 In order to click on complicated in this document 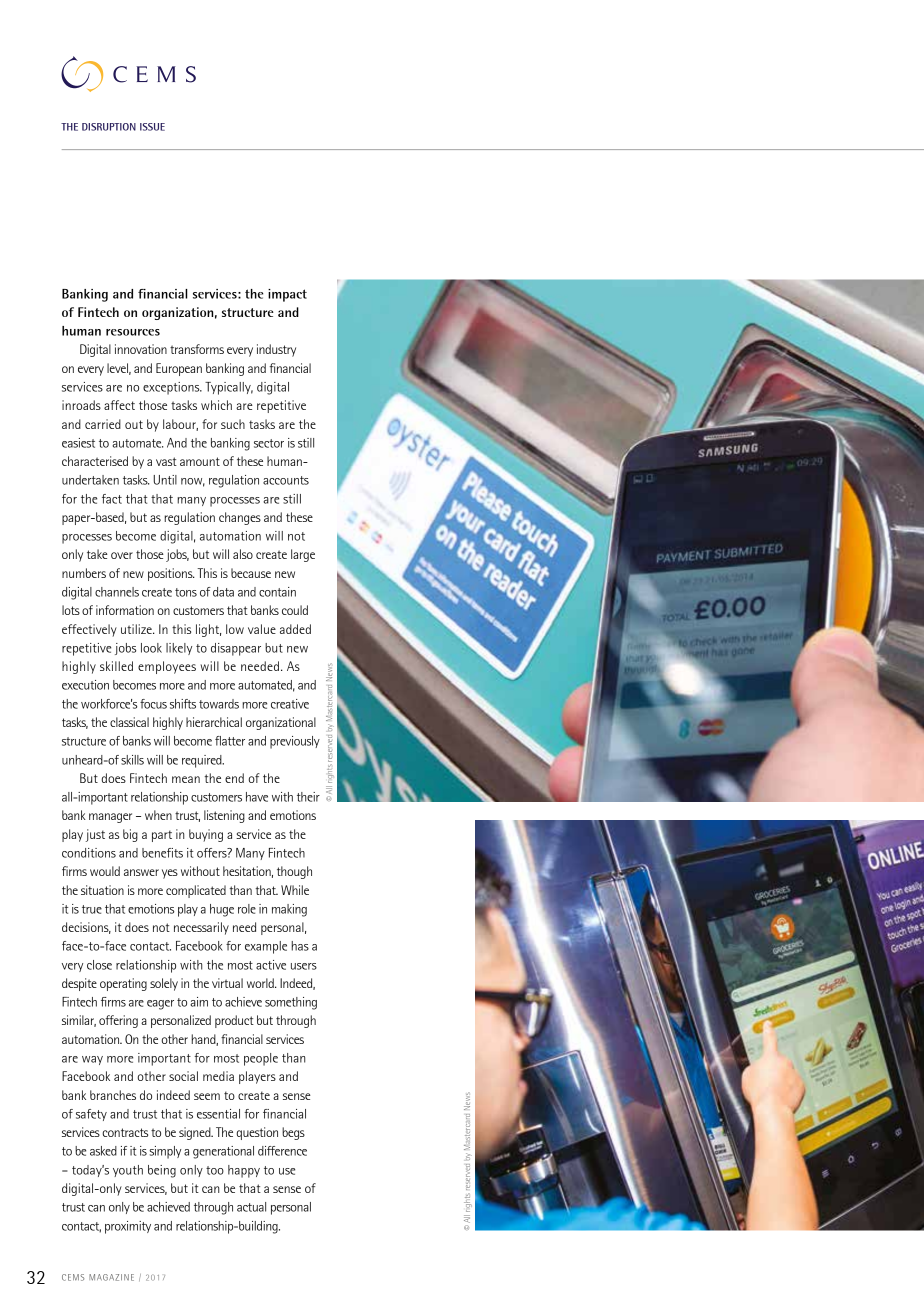, I will do `click(196, 891)`.
